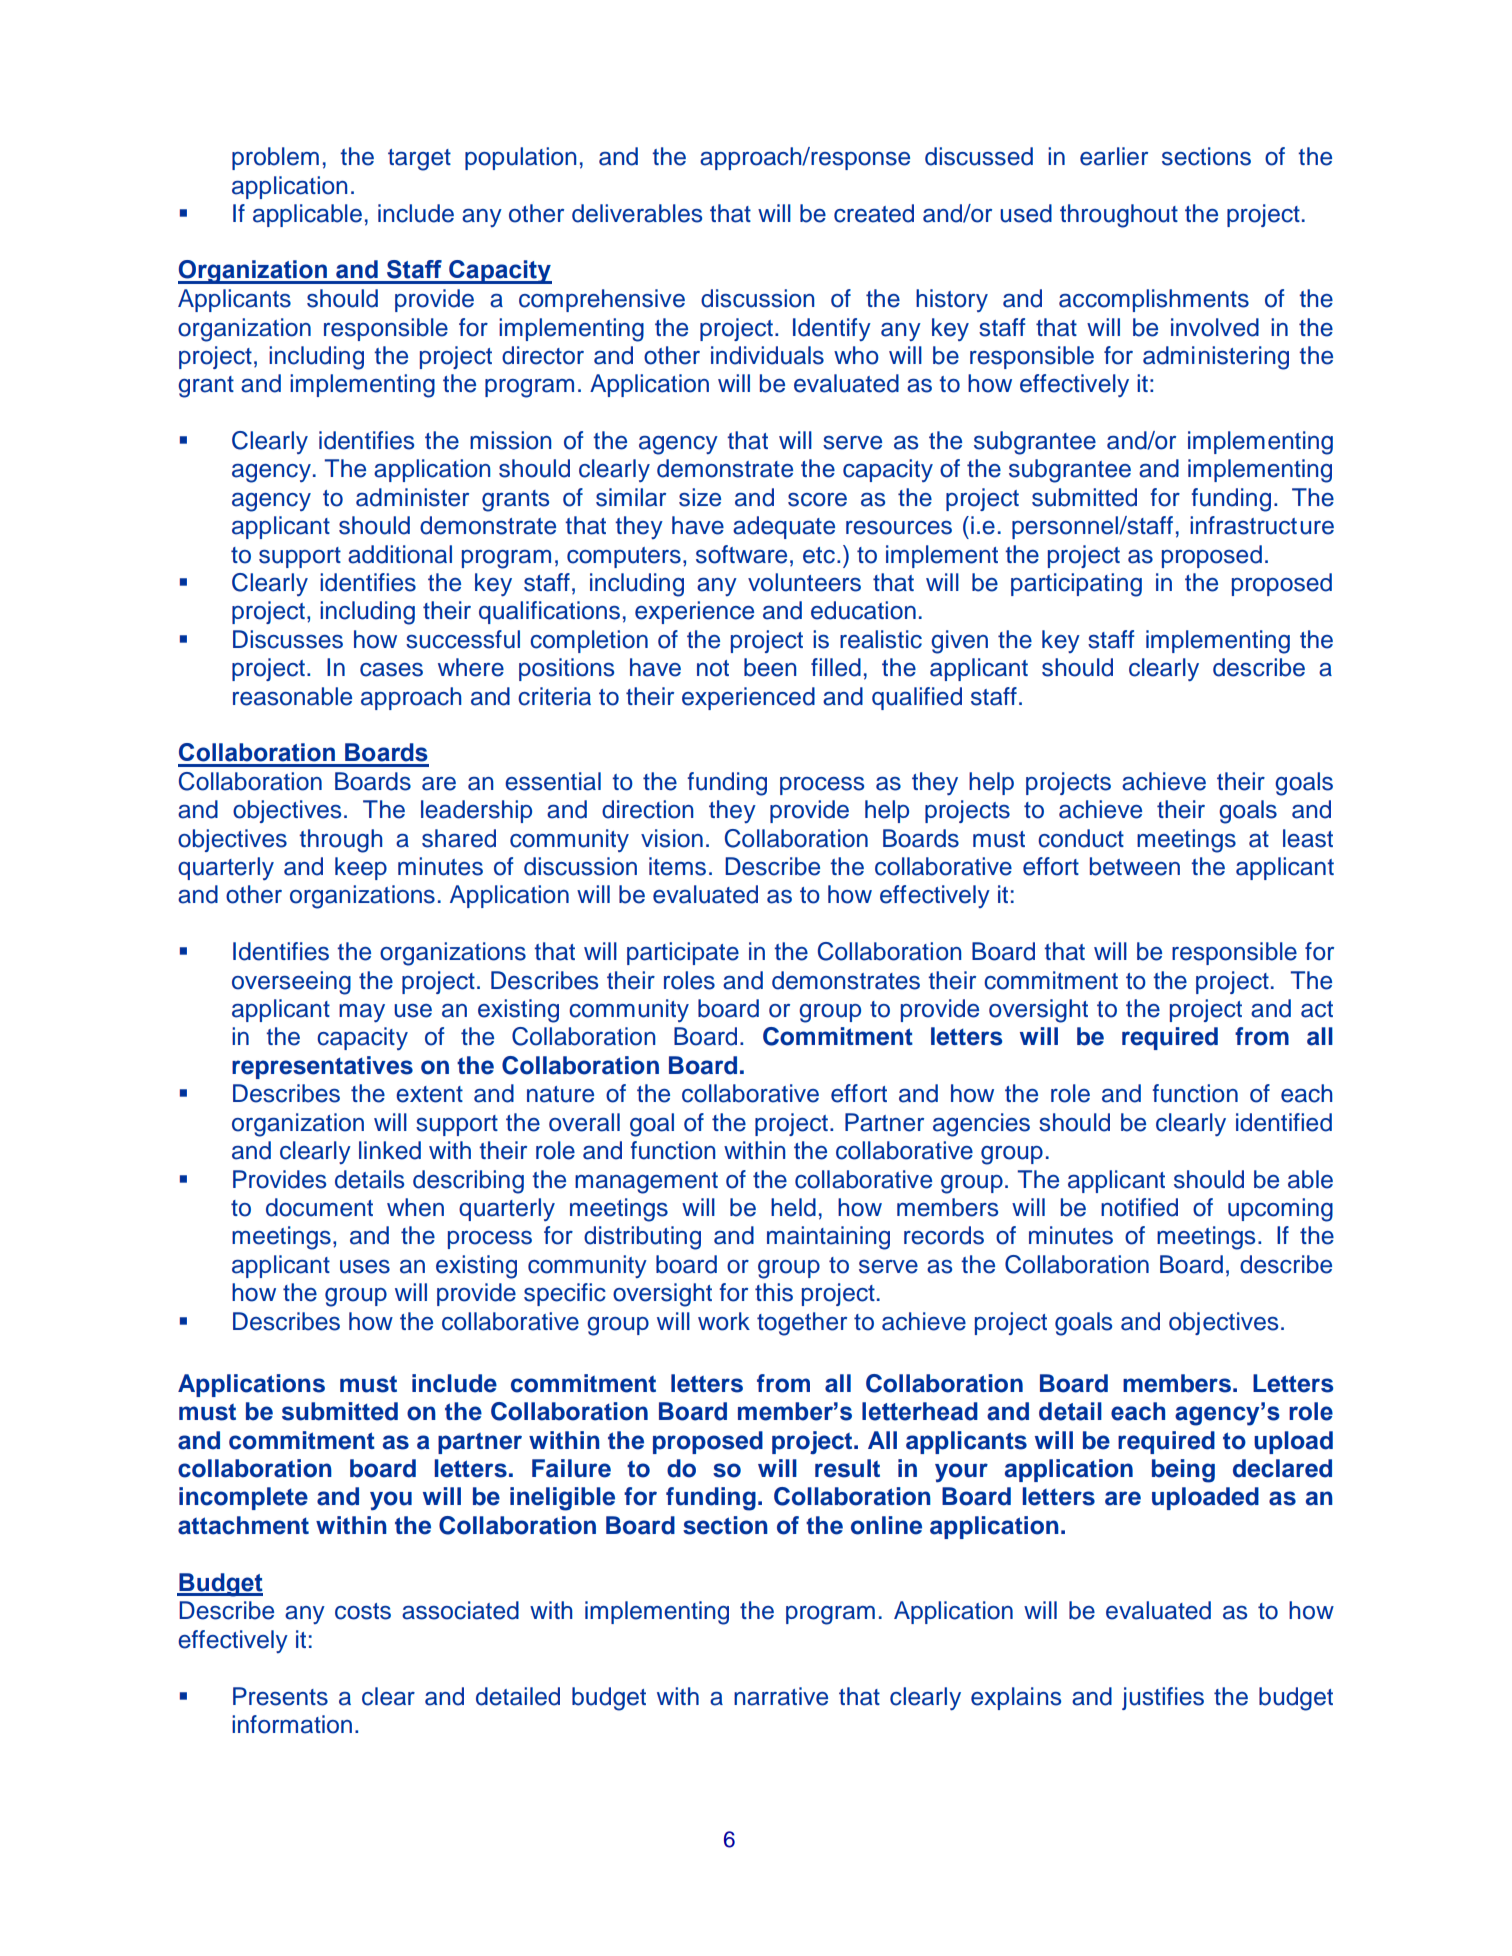  What do you see at coordinates (1135, 866) in the image?
I see `between` at bounding box center [1135, 866].
